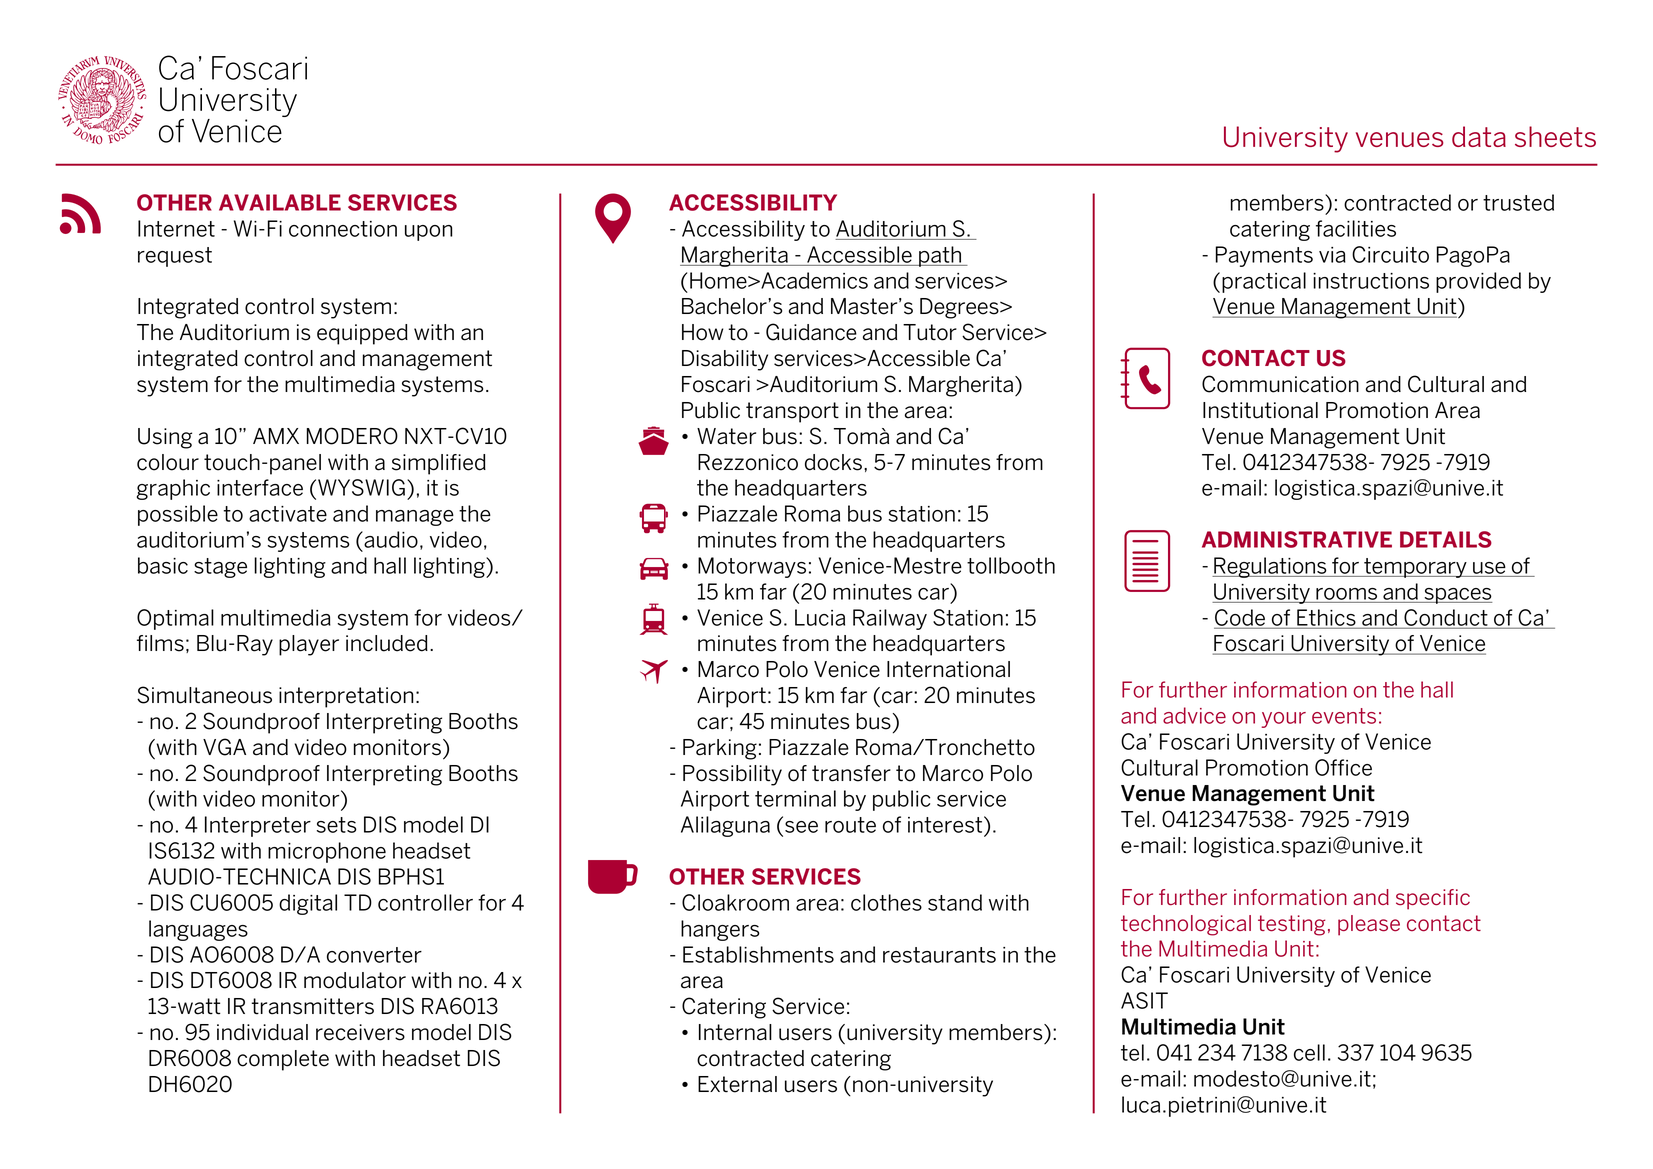 This screenshot has width=1653, height=1169. I want to click on Institutional, so click(1260, 410).
